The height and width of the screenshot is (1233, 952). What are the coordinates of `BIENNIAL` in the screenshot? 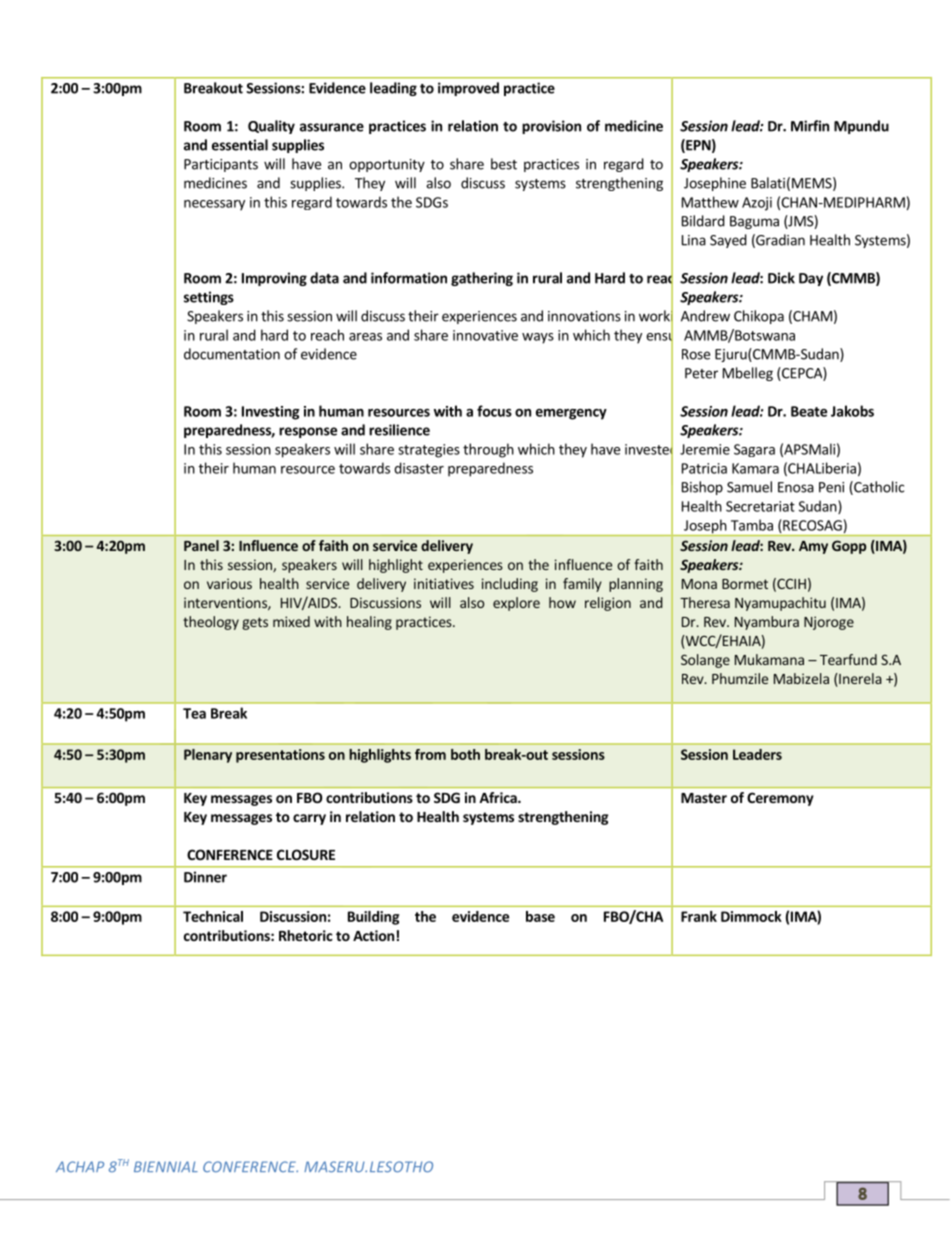 It's located at (166, 1166).
